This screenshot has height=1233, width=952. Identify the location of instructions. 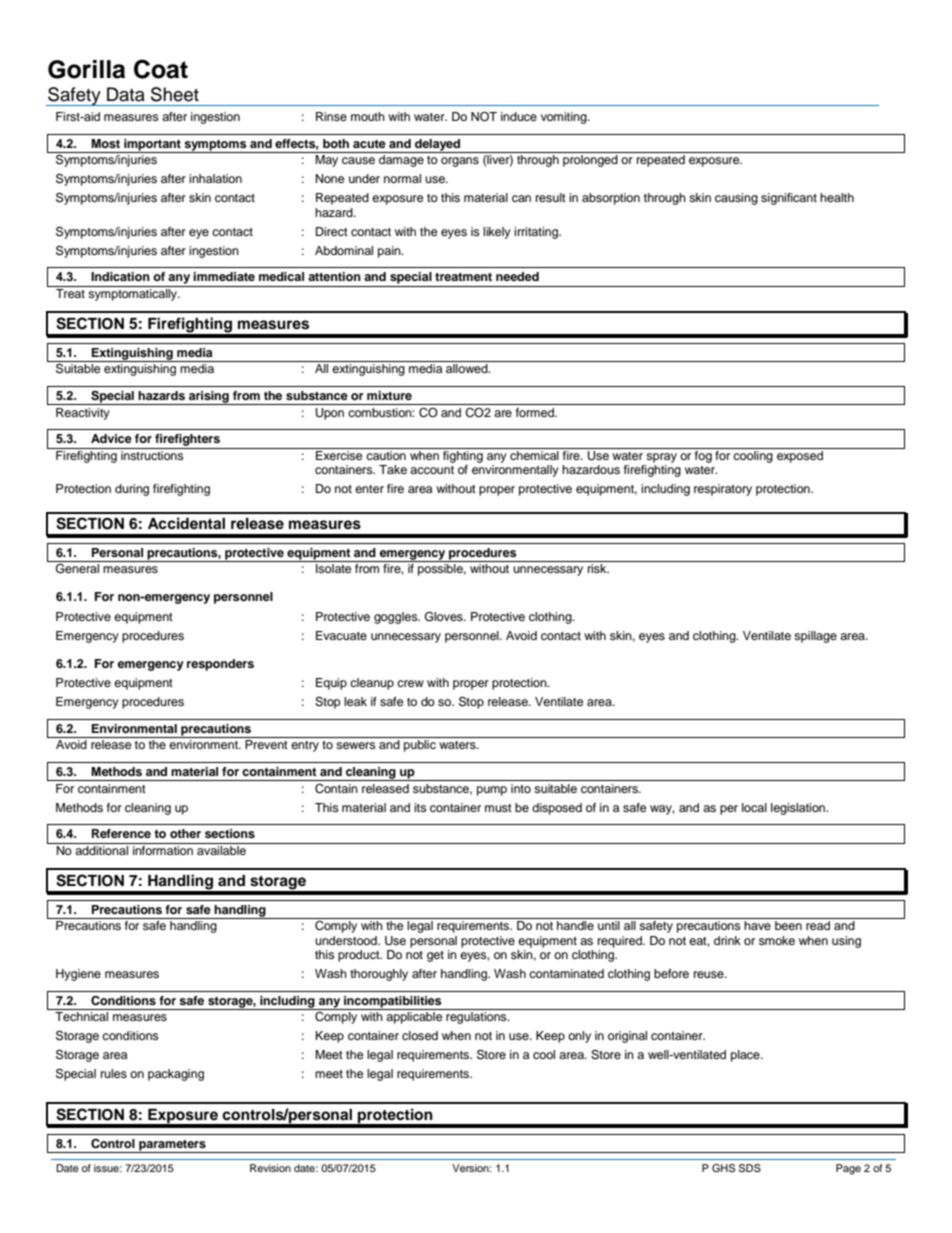
(152, 455).
